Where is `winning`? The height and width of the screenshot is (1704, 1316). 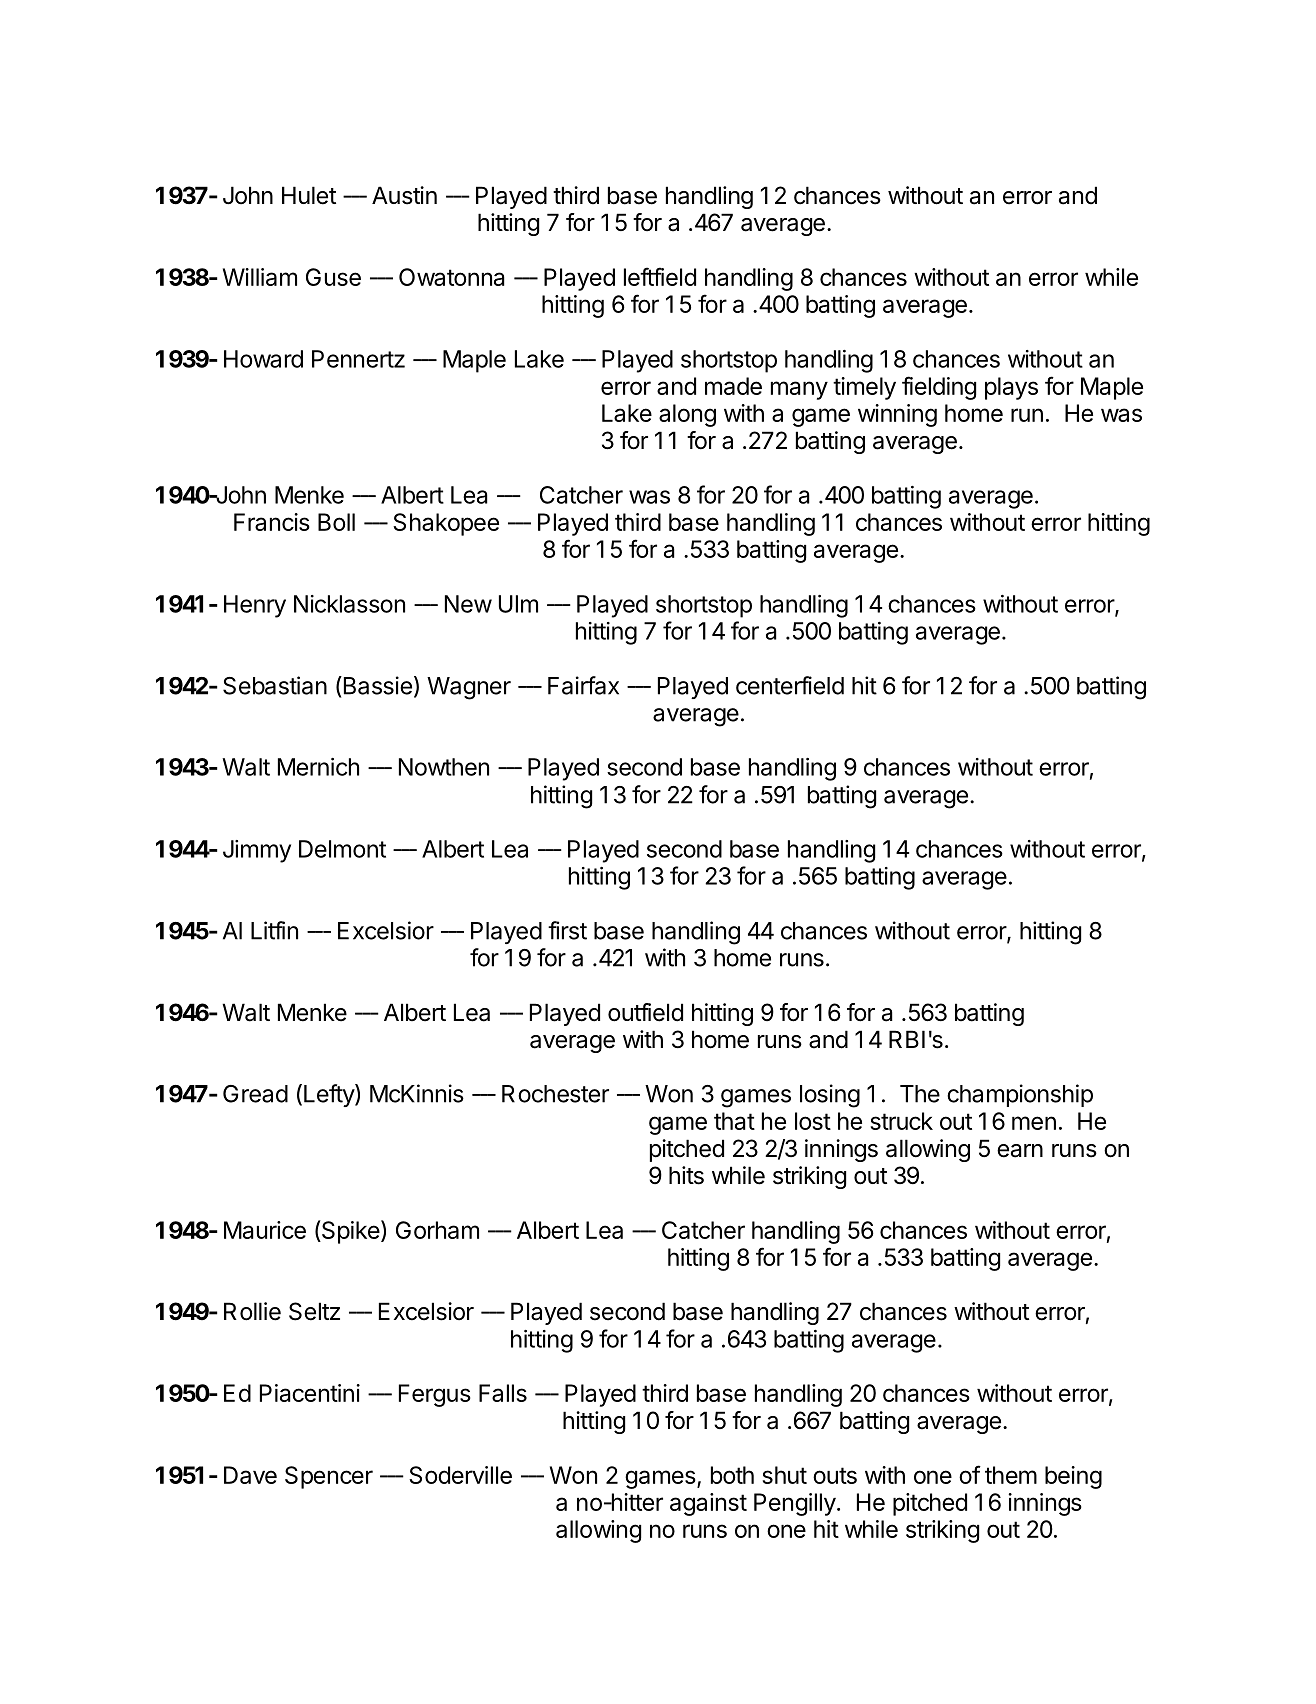 winning is located at coordinates (897, 415).
